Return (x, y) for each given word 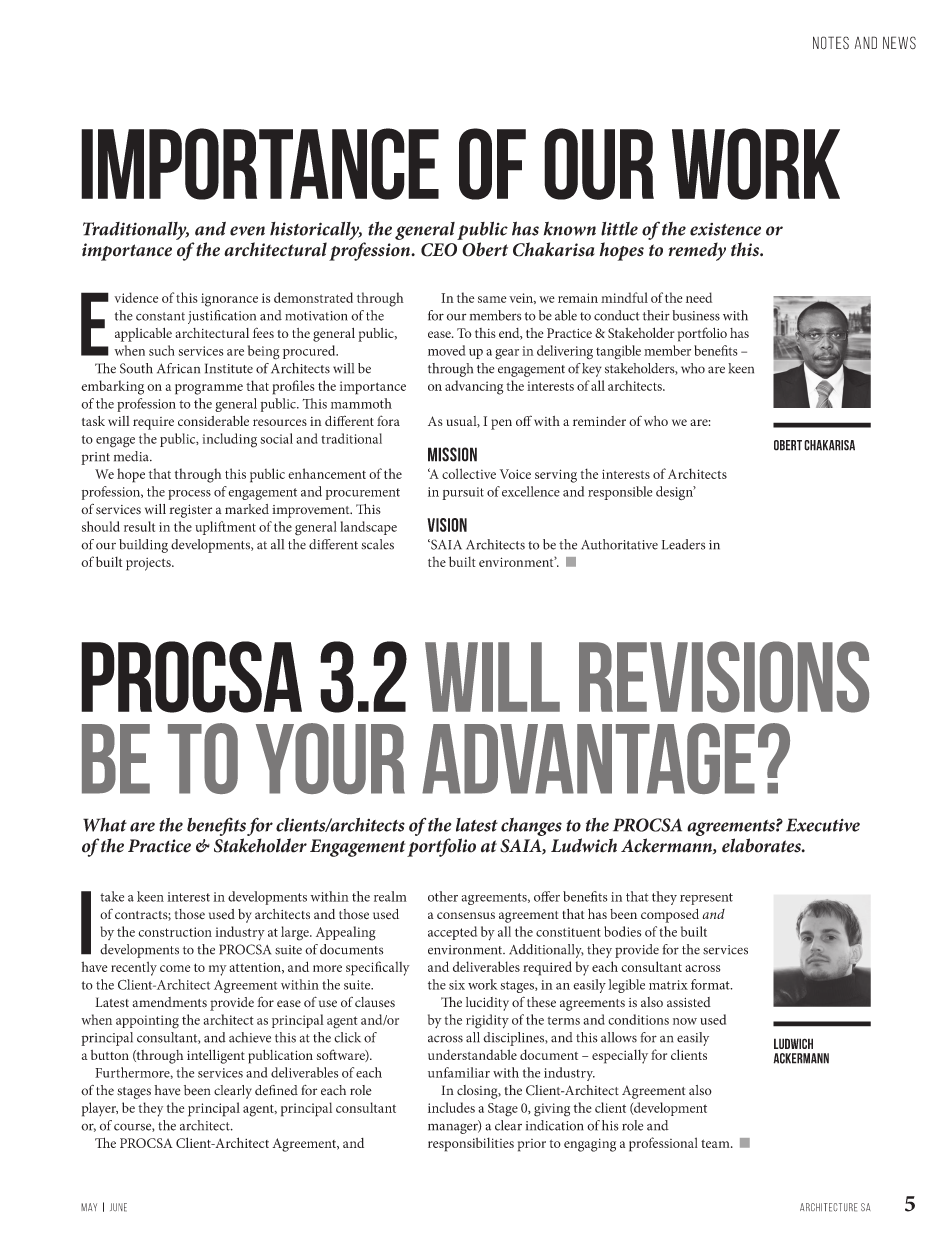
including (229, 440)
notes (831, 43)
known (570, 229)
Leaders (683, 544)
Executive (823, 825)
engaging (590, 1145)
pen (501, 424)
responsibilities (471, 1144)
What (105, 825)
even (247, 231)
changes (531, 827)
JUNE (118, 1207)
